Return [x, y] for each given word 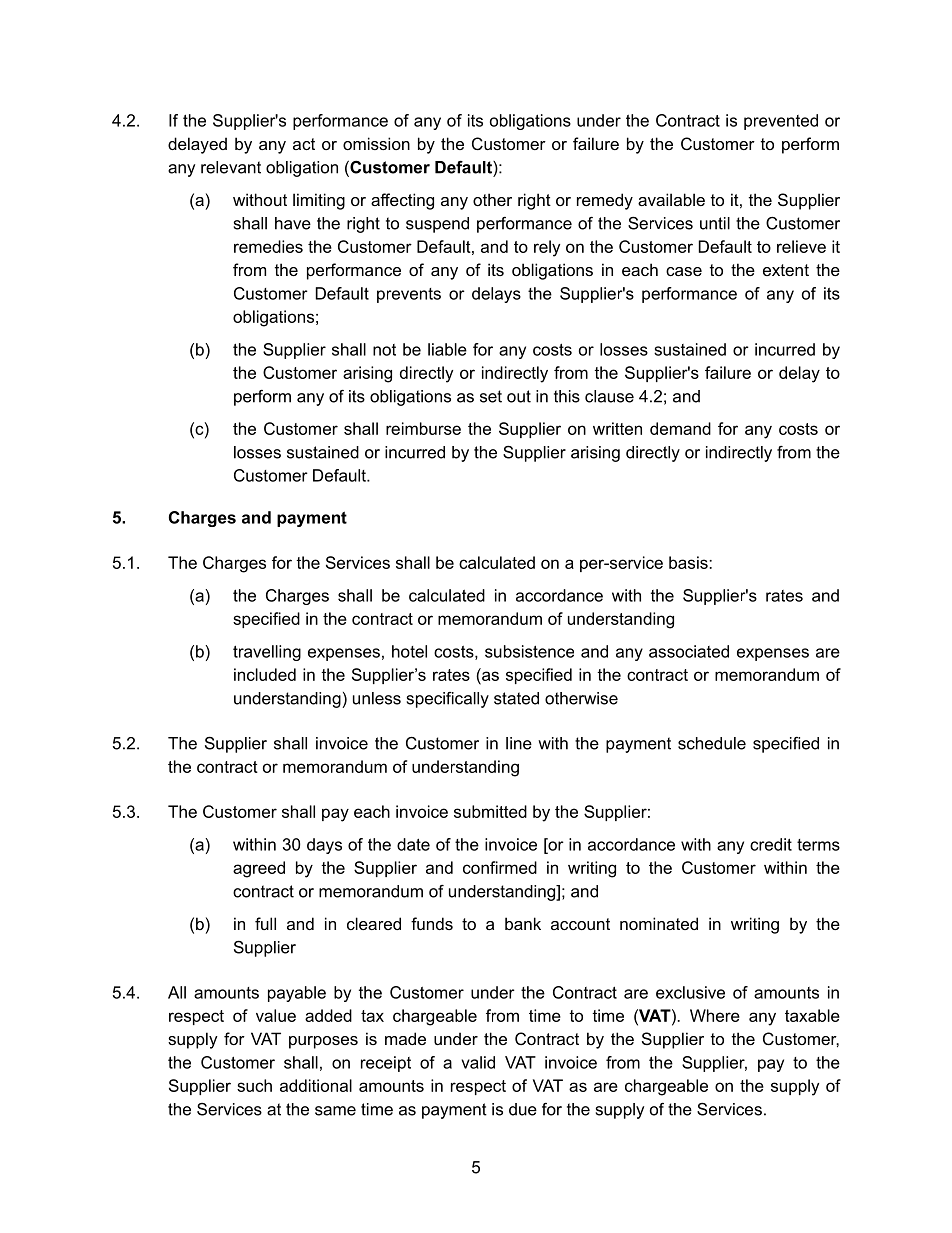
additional [316, 1085]
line [519, 743]
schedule [712, 743]
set [491, 396]
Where [715, 1015]
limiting [319, 201]
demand [680, 428]
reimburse [423, 428]
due [523, 1109]
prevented [781, 122]
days [324, 846]
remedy [605, 201]
